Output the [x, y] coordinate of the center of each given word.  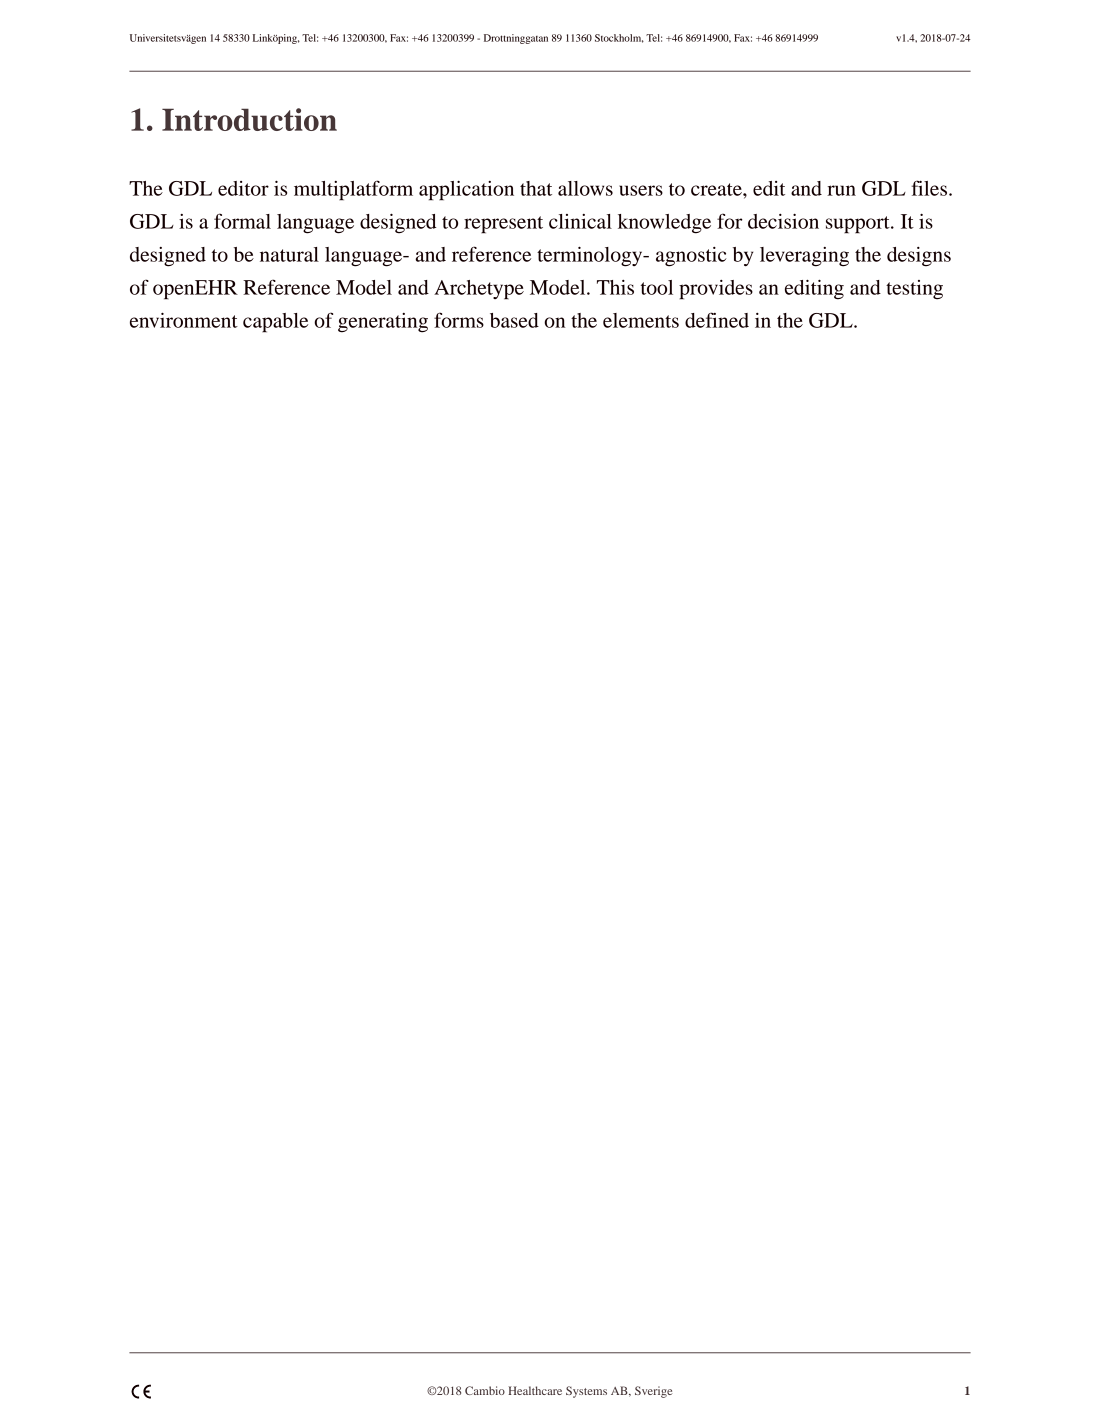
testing [914, 290]
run [841, 190]
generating [383, 323]
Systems [586, 1392]
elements [641, 320]
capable [275, 323]
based [514, 320]
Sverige [654, 1392]
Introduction [249, 119]
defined [717, 320]
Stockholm [619, 38]
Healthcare [535, 1390]
